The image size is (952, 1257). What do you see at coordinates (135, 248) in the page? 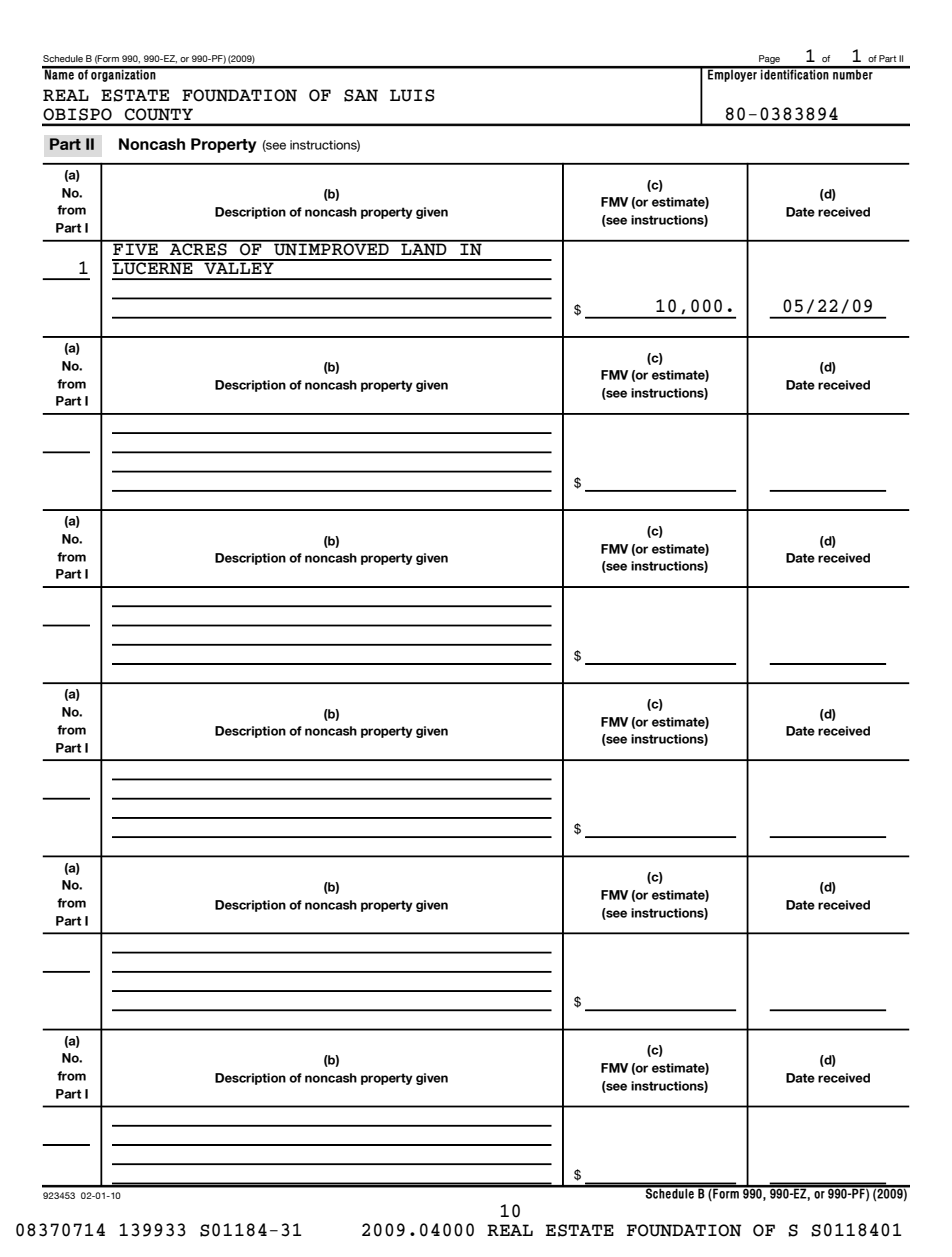
I see `FIVE` at bounding box center [135, 248].
